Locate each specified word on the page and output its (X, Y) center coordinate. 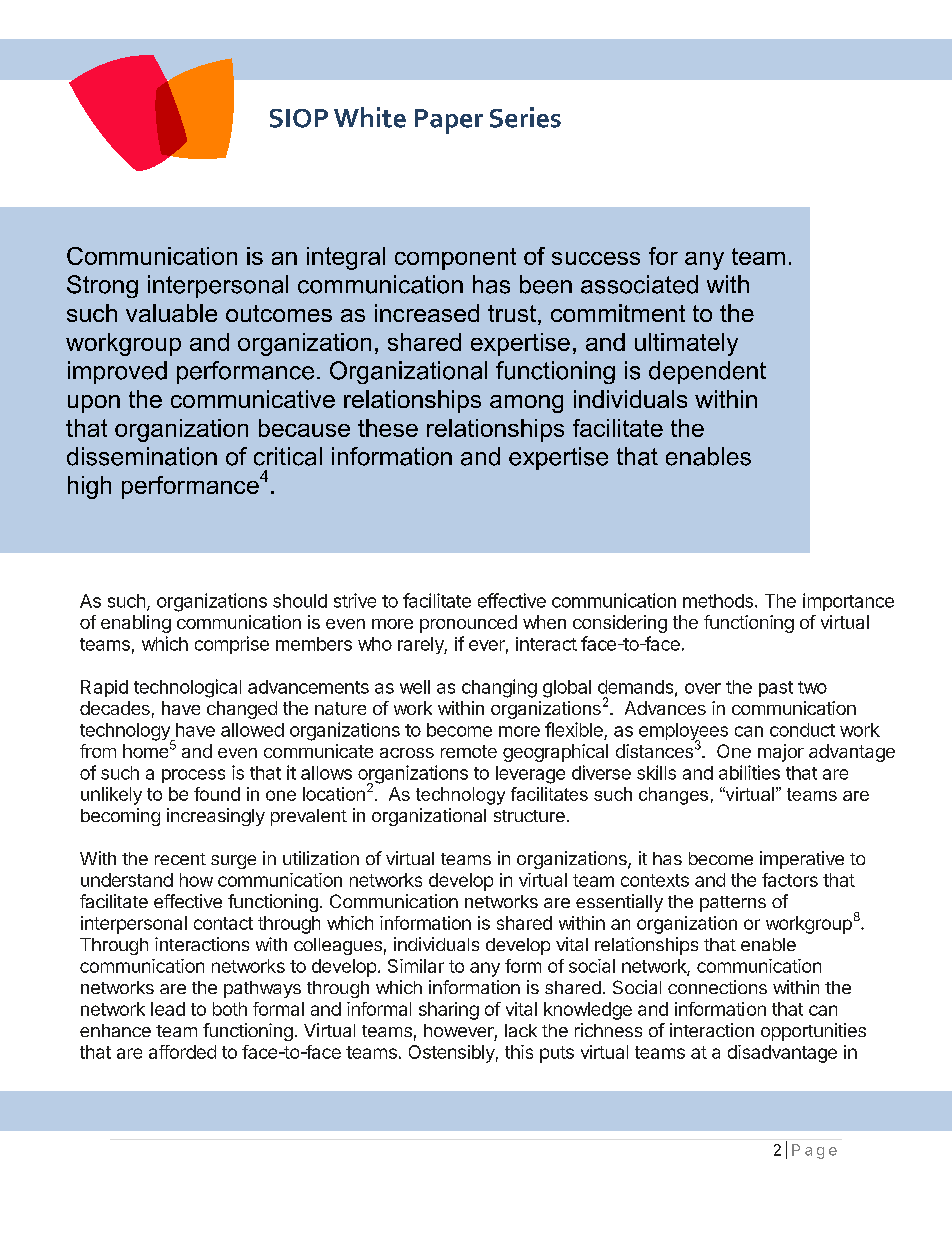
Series (525, 117)
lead (168, 1009)
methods (719, 601)
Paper (449, 121)
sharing (449, 1011)
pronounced (468, 624)
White (370, 117)
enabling (136, 624)
